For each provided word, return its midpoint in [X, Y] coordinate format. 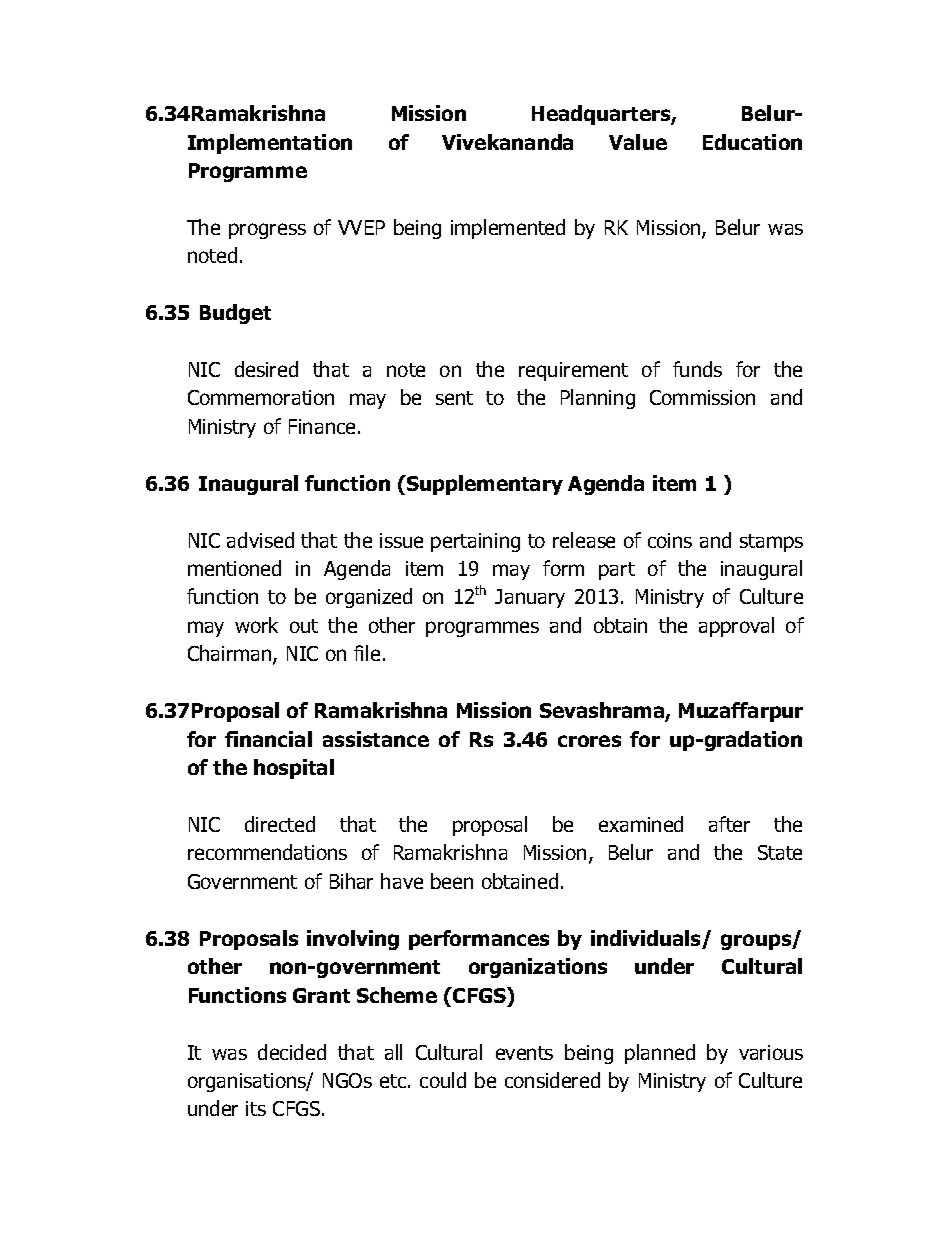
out [304, 626]
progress [267, 231]
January [530, 598]
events [524, 1053]
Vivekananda [507, 142]
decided [292, 1052]
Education [752, 142]
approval [736, 627]
